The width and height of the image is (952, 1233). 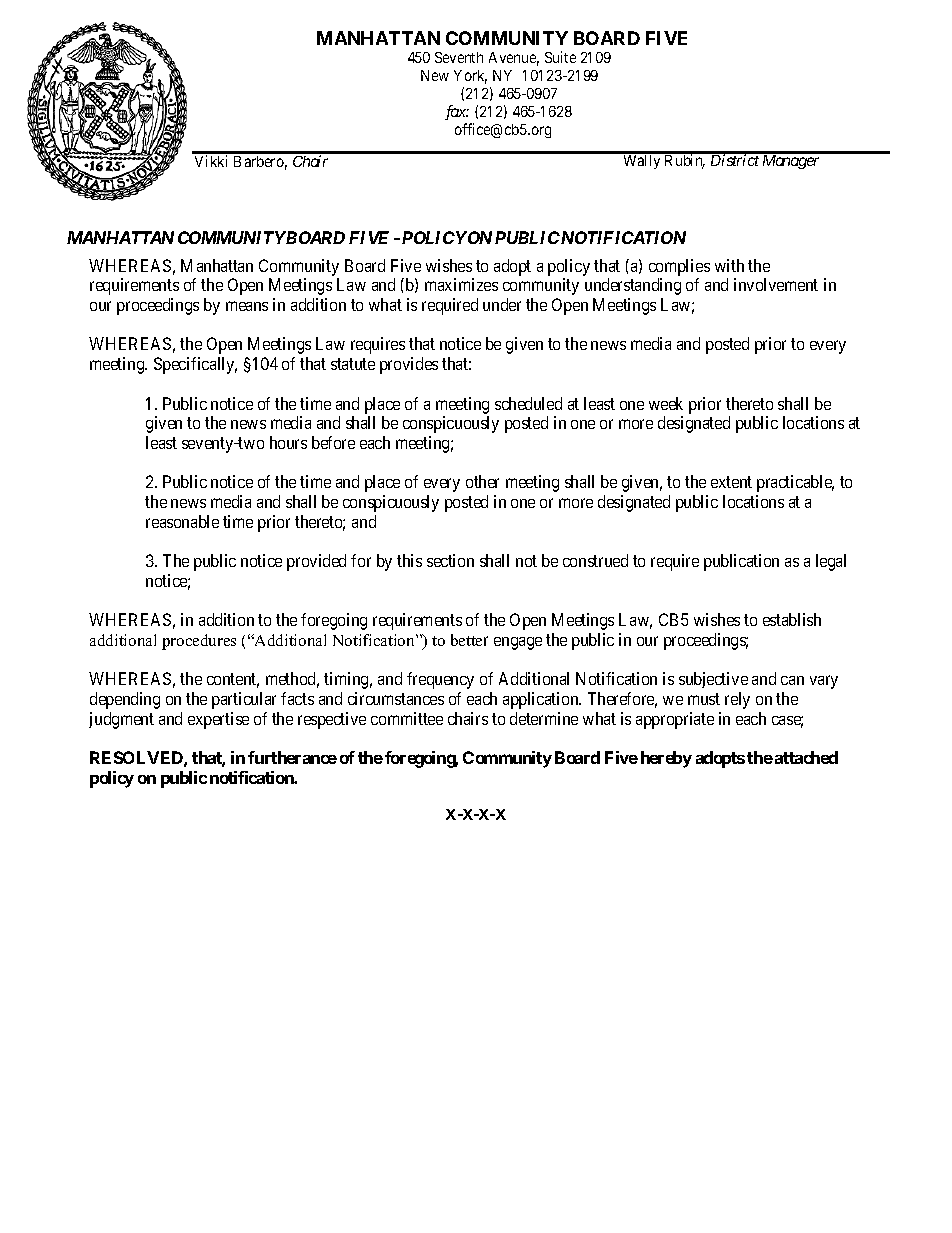 I want to click on Seventh, so click(x=459, y=57).
